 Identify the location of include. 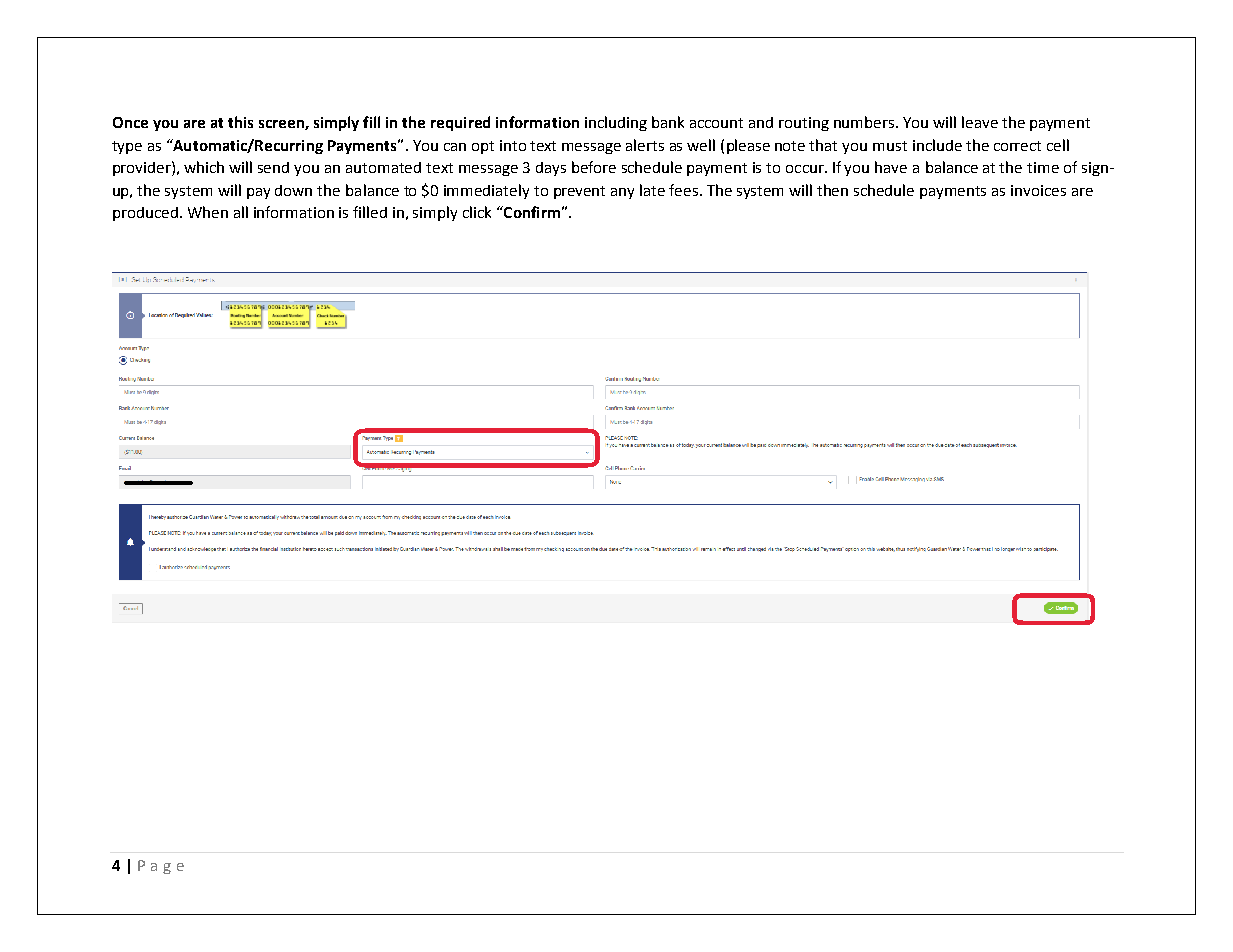
(937, 145).
